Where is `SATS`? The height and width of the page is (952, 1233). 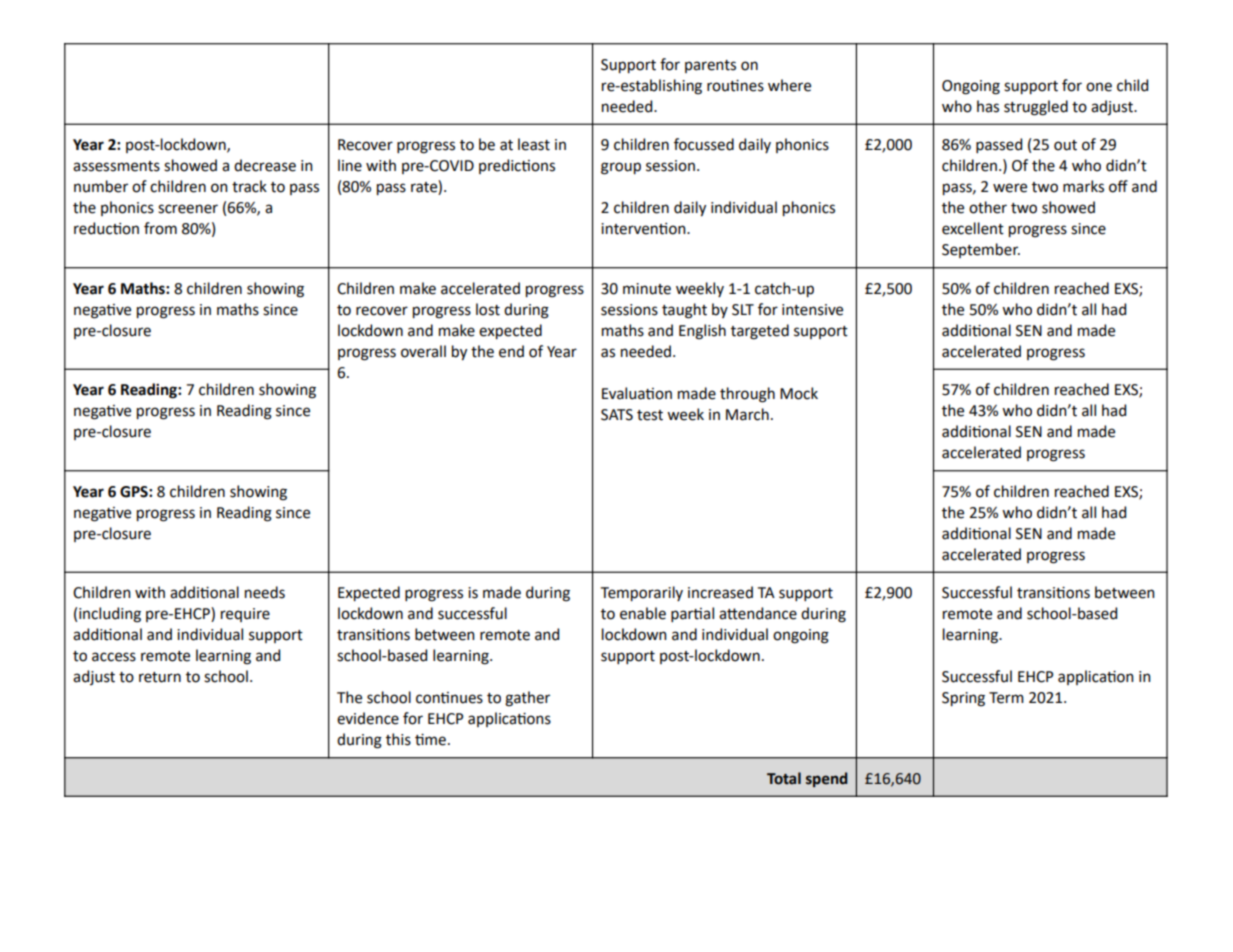
SATS is located at coordinates (617, 415).
